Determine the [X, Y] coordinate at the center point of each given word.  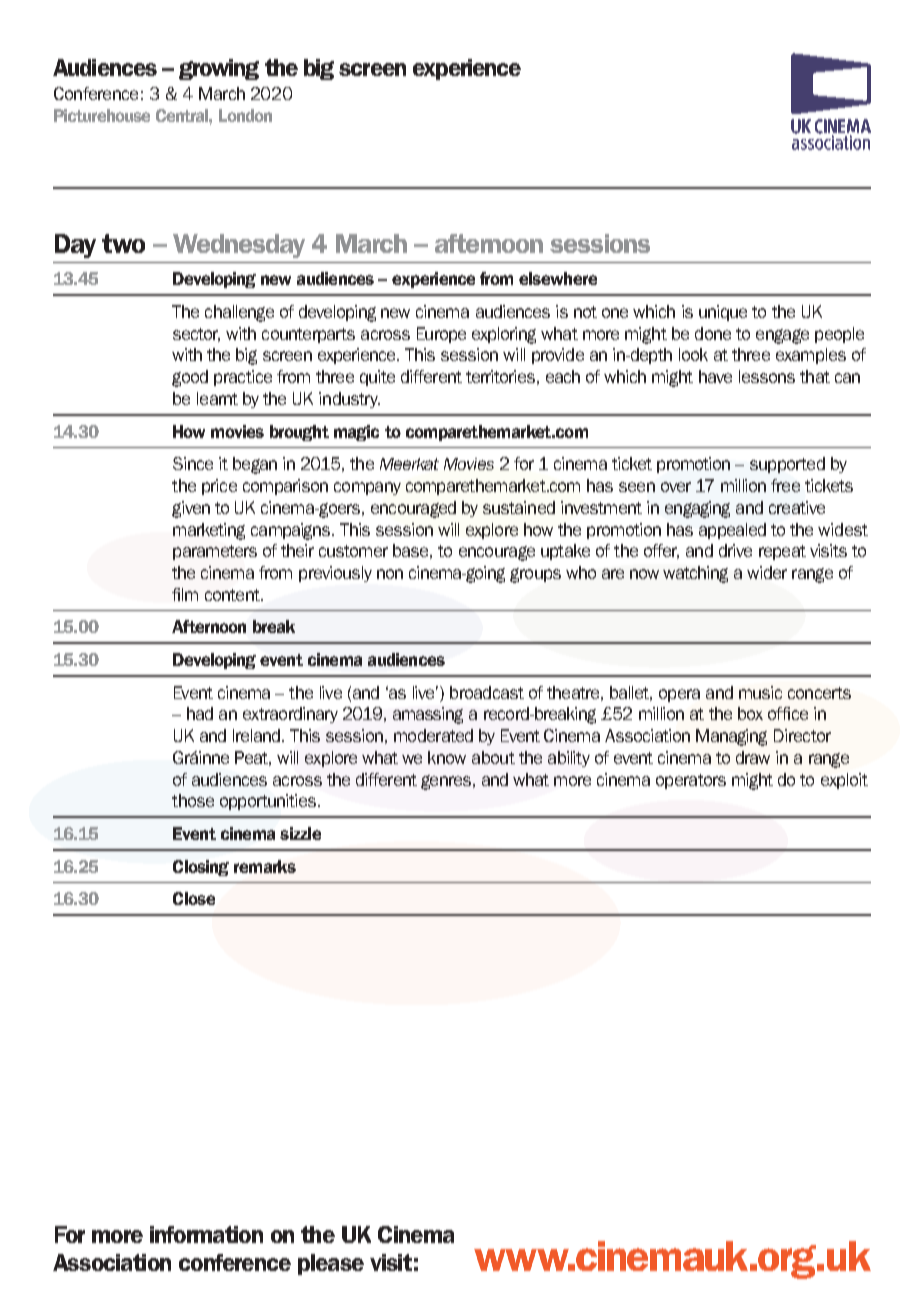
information [206, 1234]
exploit [844, 781]
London [245, 115]
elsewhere [558, 278]
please [331, 1264]
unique [723, 313]
